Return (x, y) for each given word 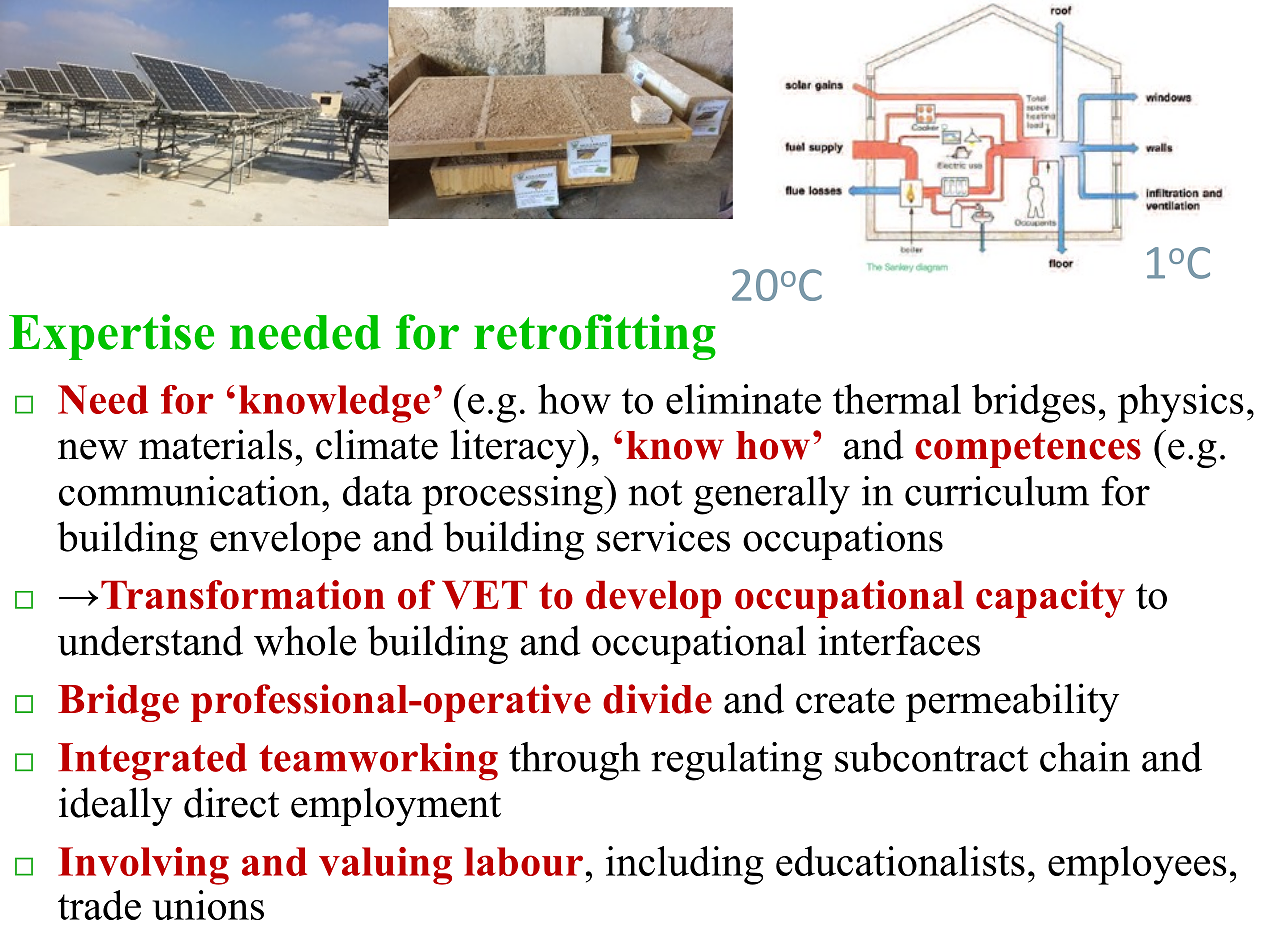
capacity (1050, 599)
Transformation (243, 595)
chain (1085, 757)
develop (653, 599)
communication (191, 491)
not (655, 493)
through (575, 761)
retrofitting (595, 337)
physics (1181, 403)
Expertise (111, 337)
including (685, 865)
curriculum (997, 491)
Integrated (152, 762)
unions (208, 905)
